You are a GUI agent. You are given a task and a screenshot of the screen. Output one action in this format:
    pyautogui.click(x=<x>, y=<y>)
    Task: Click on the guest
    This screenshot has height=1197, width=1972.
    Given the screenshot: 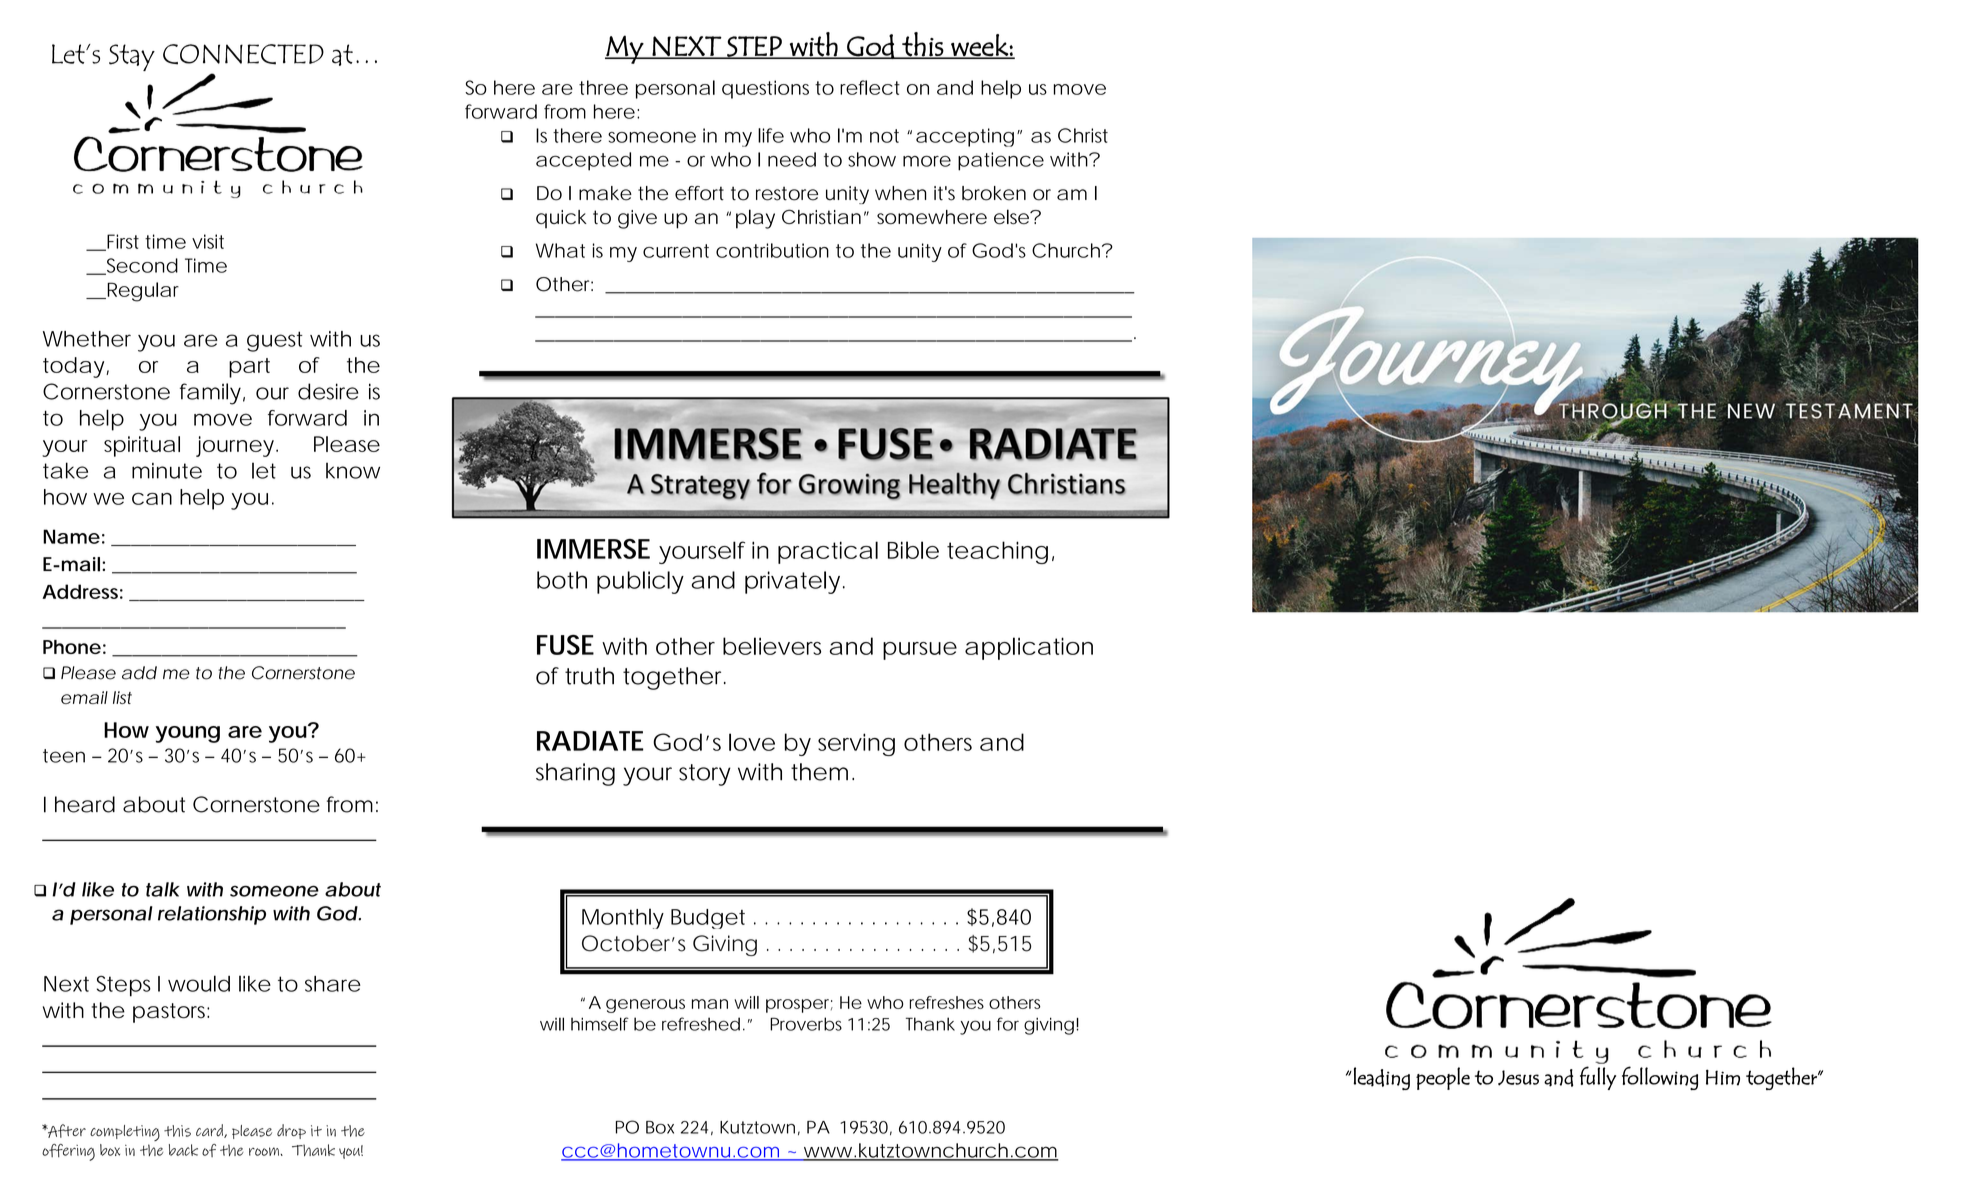 What is the action you would take?
    pyautogui.click(x=275, y=341)
